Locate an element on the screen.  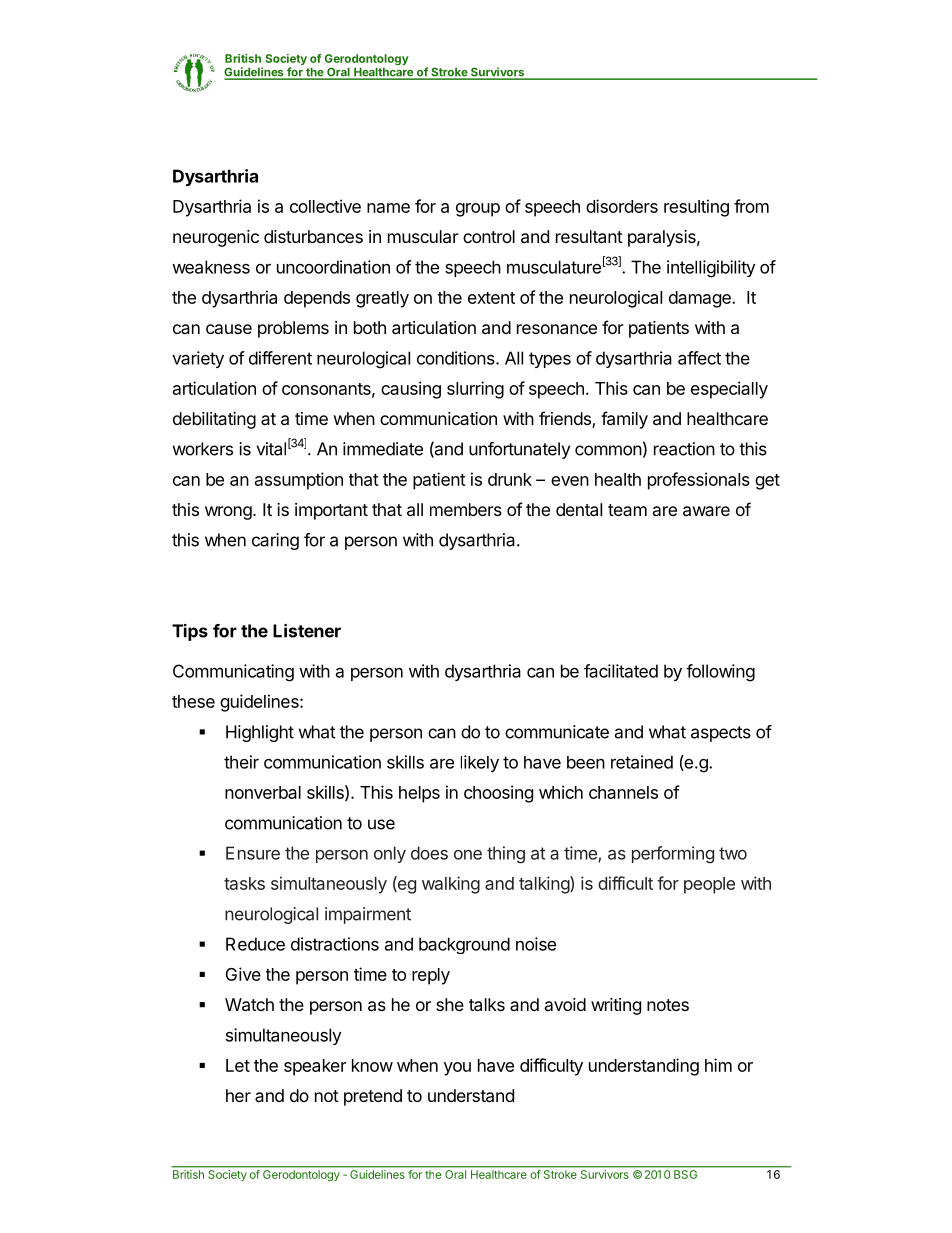
one is located at coordinates (468, 855).
